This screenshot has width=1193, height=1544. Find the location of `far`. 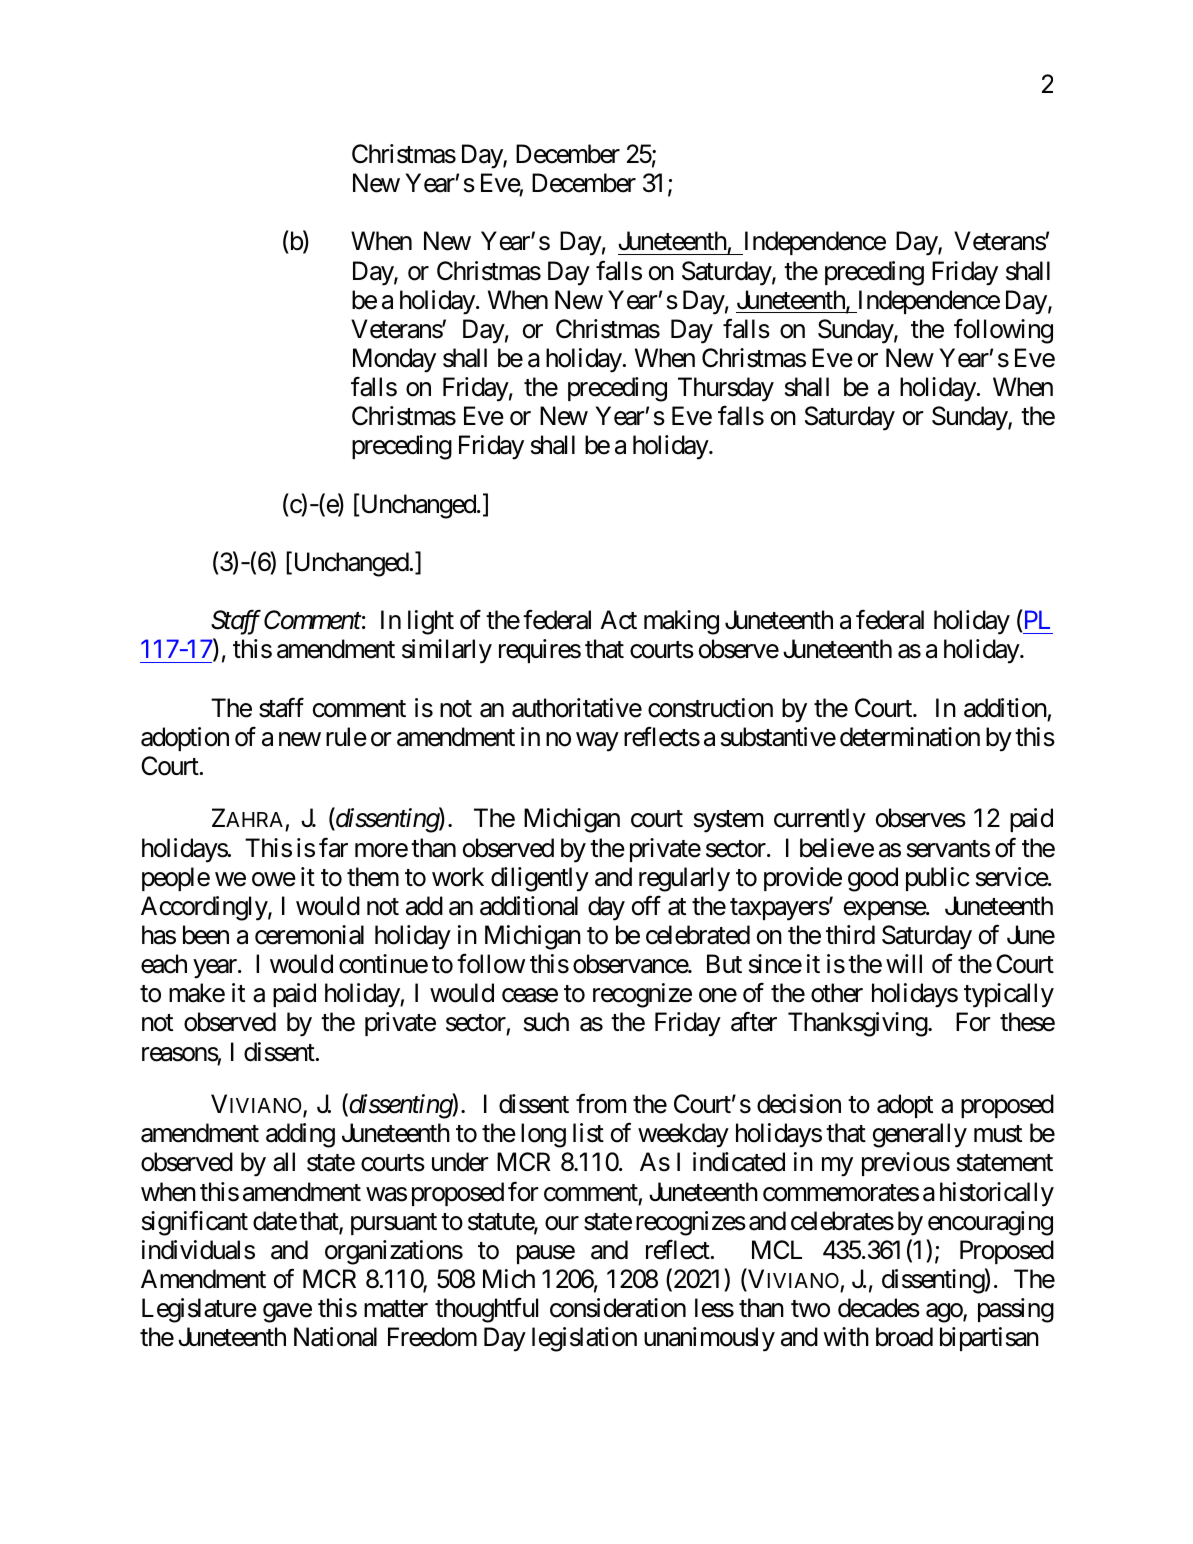

far is located at coordinates (333, 848).
